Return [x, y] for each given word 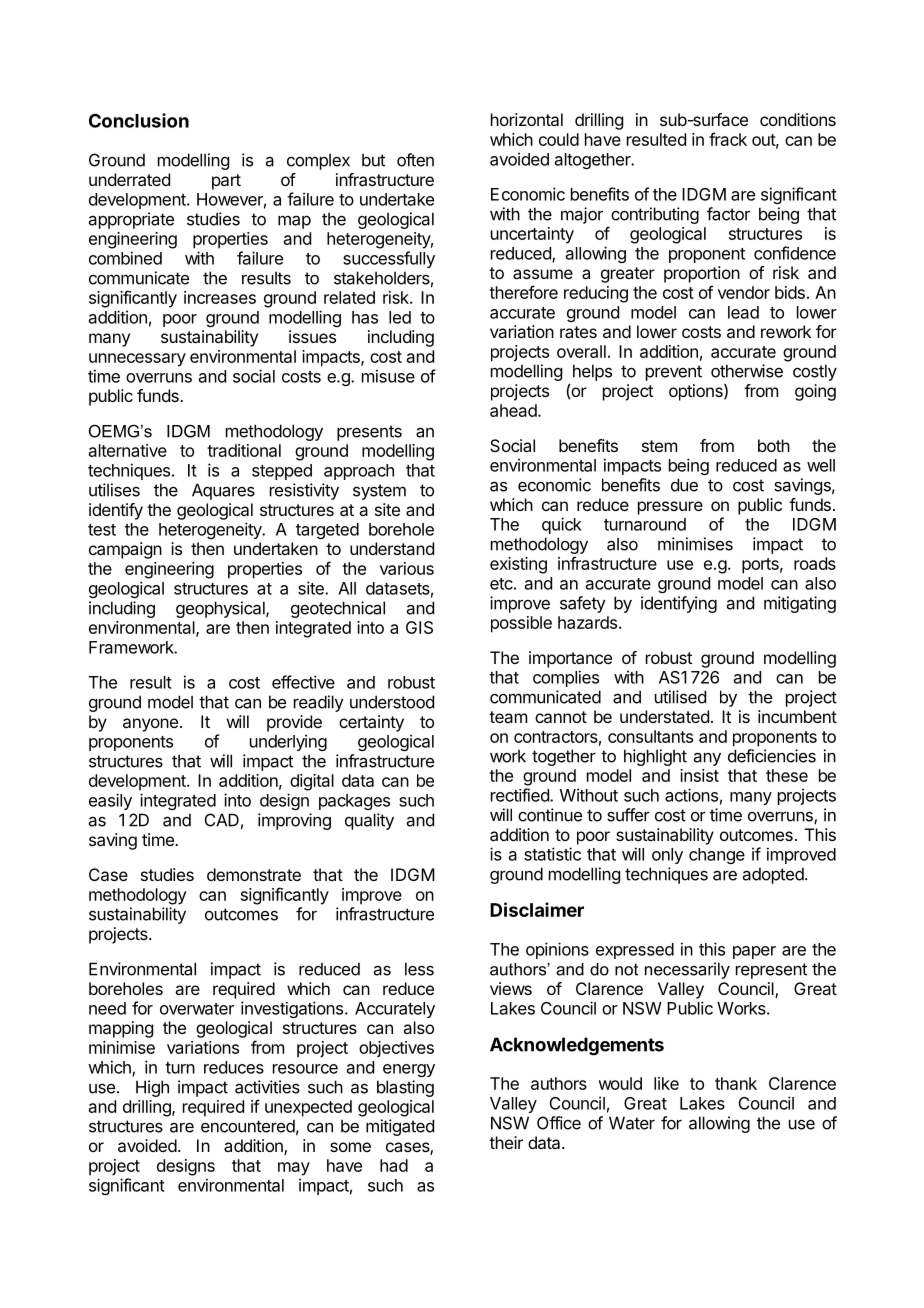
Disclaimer [537, 909]
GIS [419, 627]
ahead [514, 410]
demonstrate [254, 874]
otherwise [747, 371]
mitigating [800, 604]
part [226, 182]
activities [267, 1087]
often [415, 160]
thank [736, 1083]
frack [728, 139]
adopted [773, 875]
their [506, 1142]
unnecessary [137, 360]
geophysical [221, 609]
